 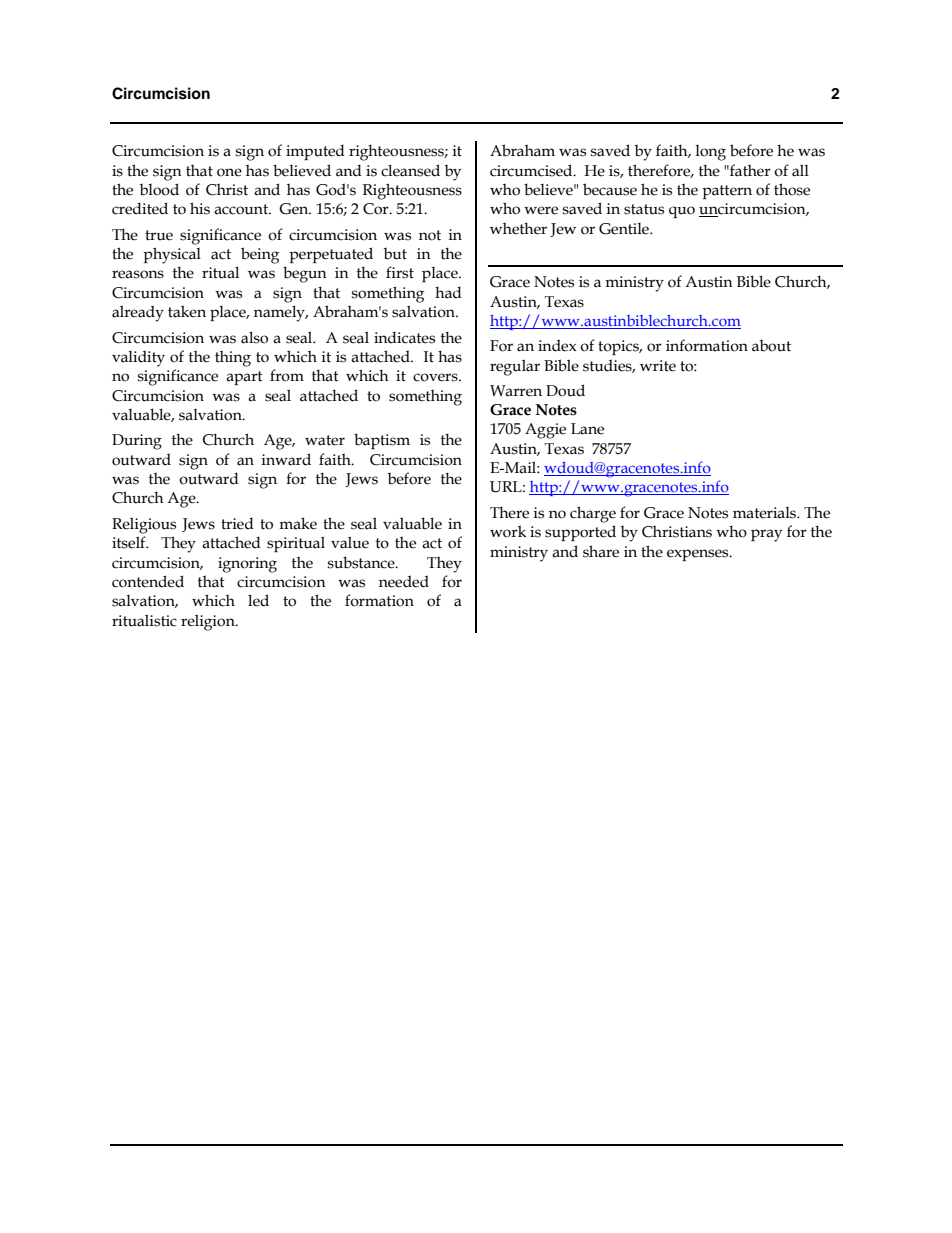 I want to click on about, so click(x=771, y=345).
